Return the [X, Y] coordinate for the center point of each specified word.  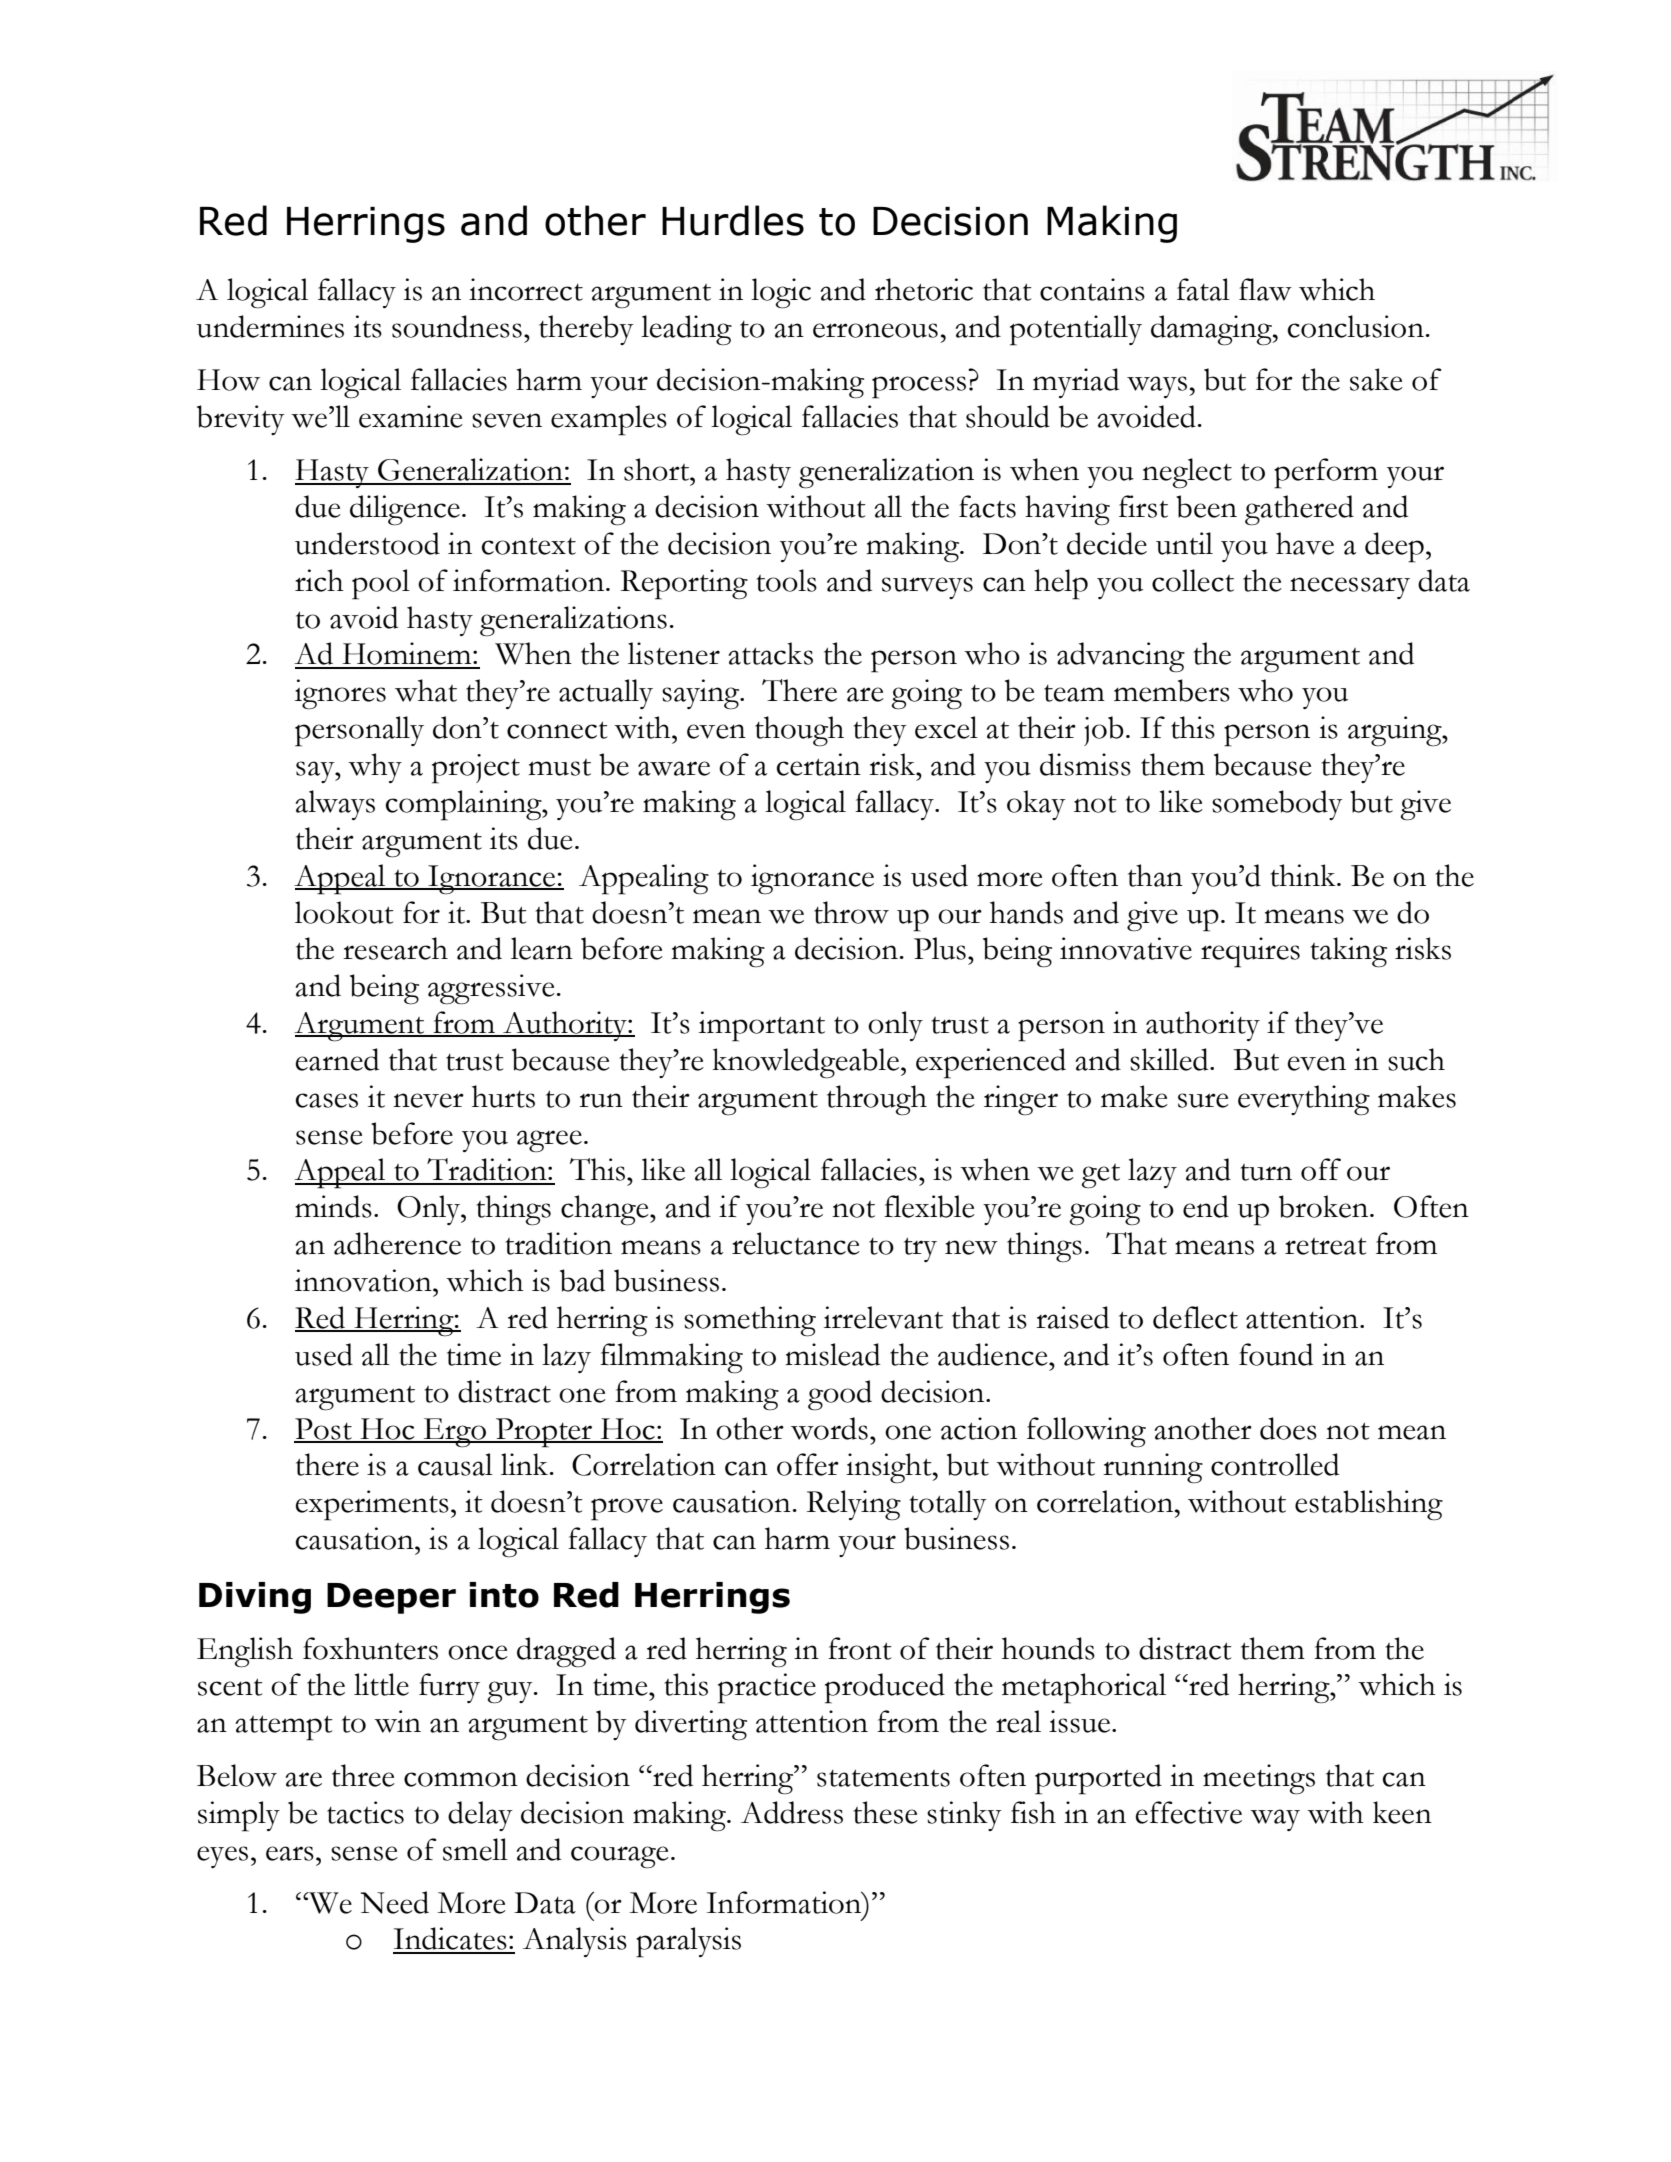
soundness [457, 326]
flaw [1265, 289]
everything [1304, 1100]
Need [395, 1902]
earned [337, 1059]
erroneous [875, 330]
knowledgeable [806, 1063]
